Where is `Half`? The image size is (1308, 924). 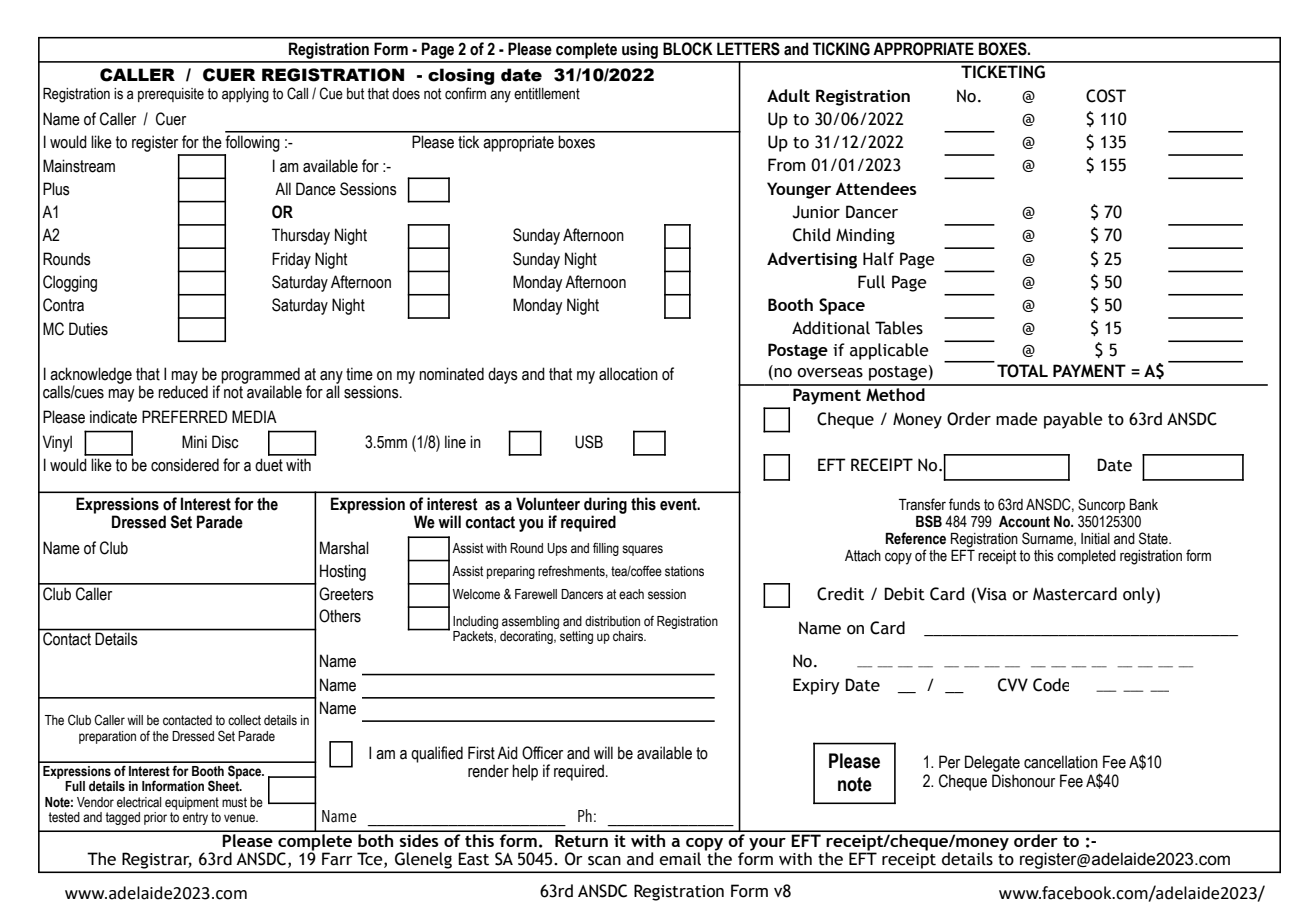 Half is located at coordinates (878, 259).
